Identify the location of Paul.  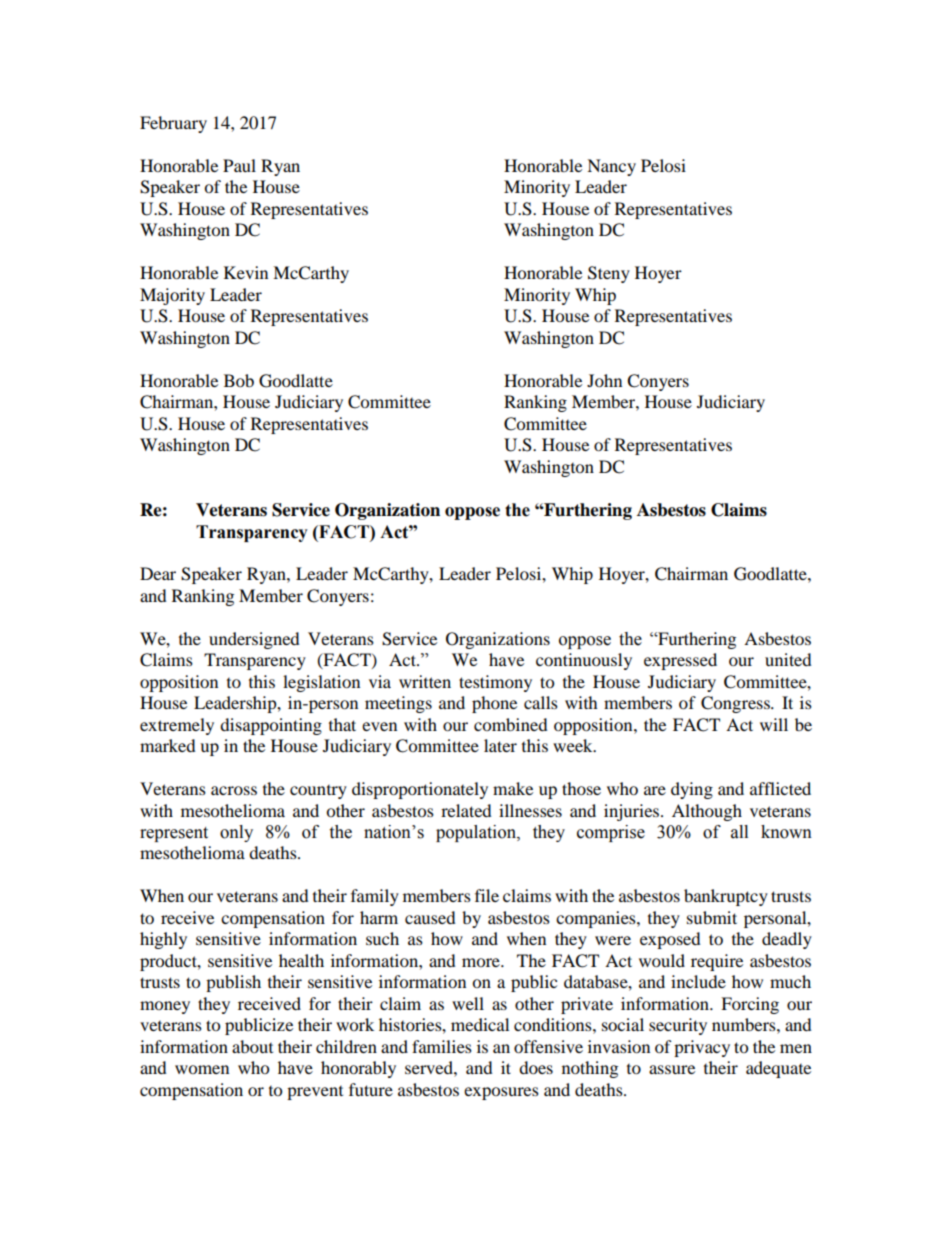
(239, 165).
